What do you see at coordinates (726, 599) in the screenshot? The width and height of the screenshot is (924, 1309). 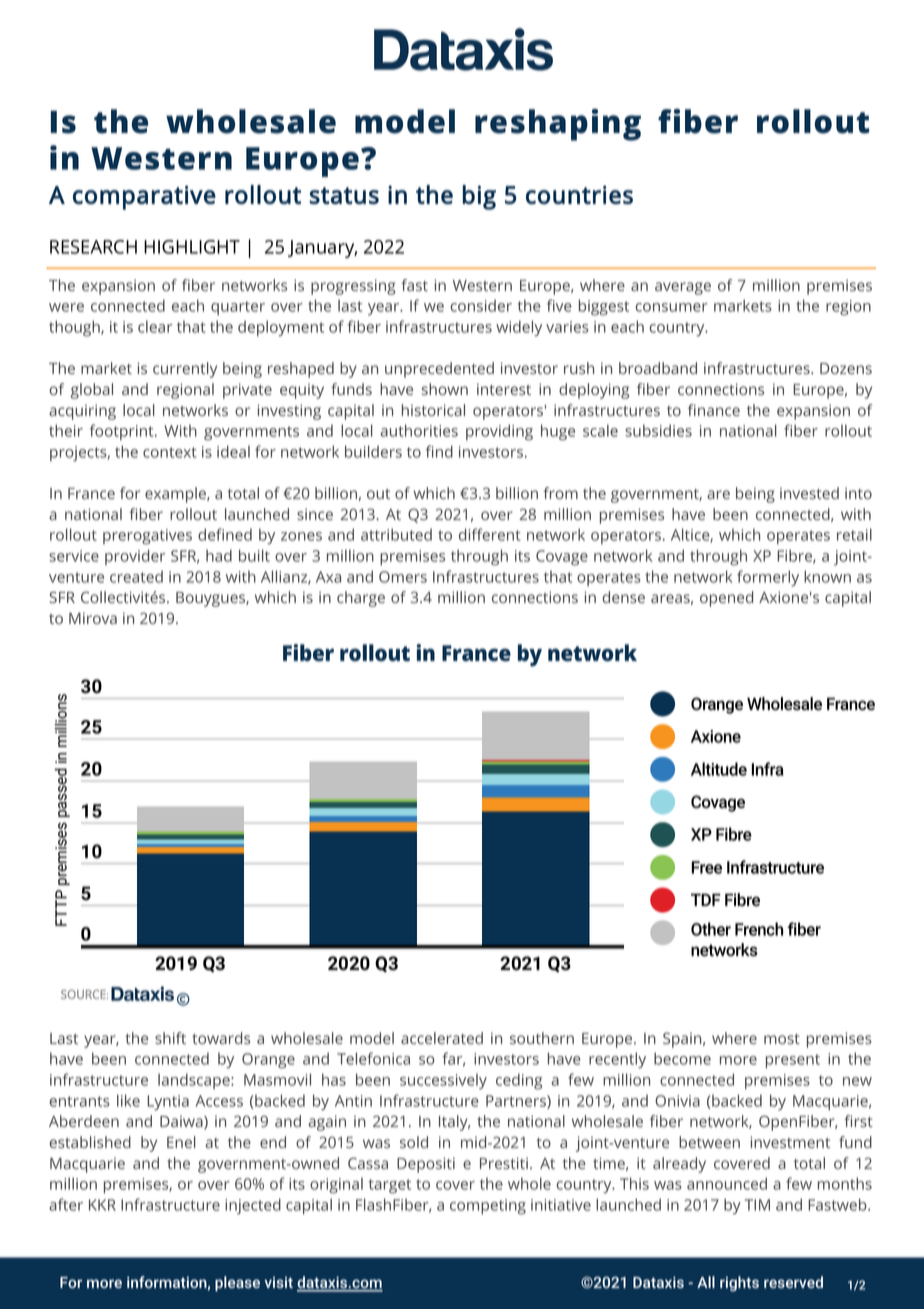 I see `opened` at bounding box center [726, 599].
